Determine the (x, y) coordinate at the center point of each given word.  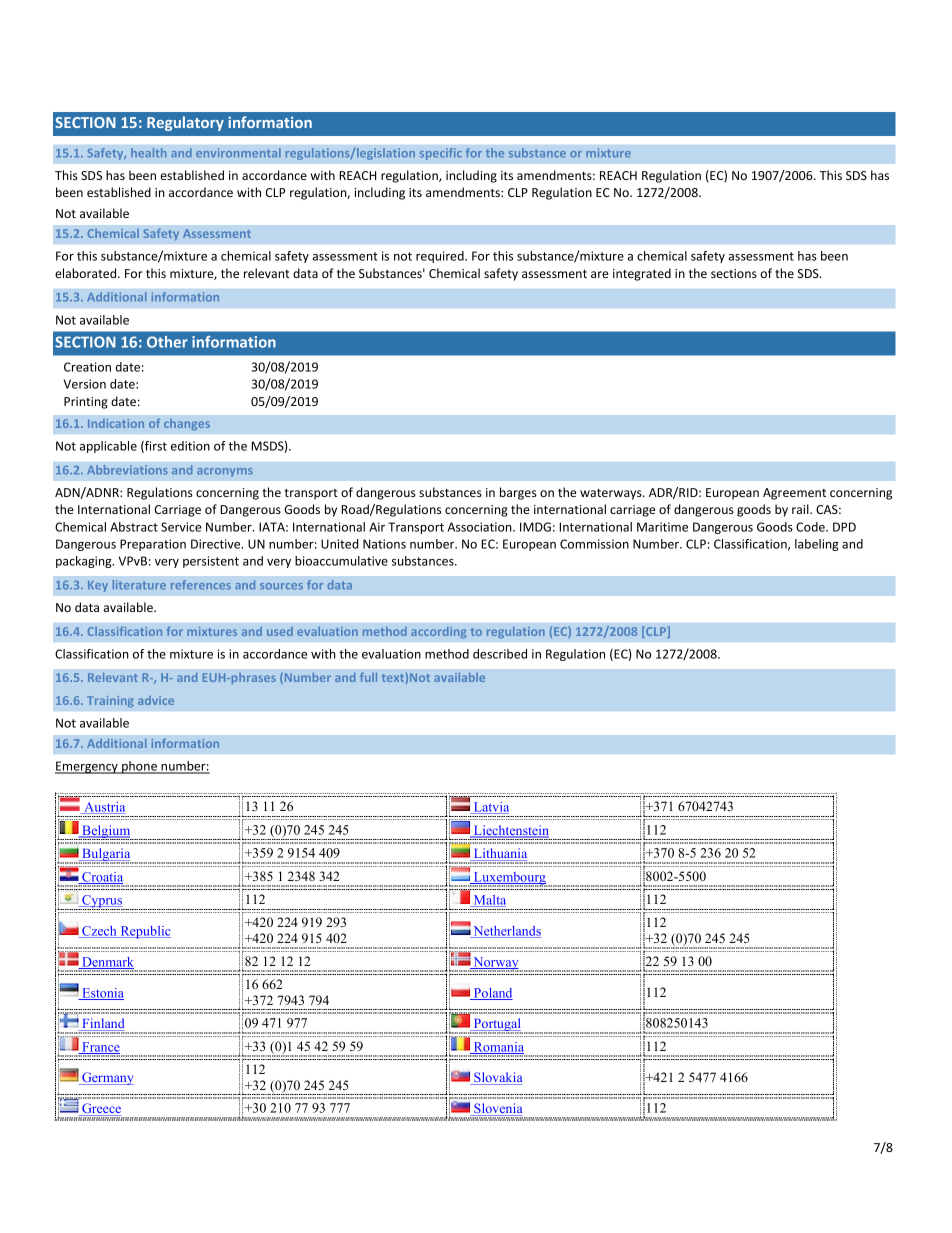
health (148, 153)
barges (518, 493)
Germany (107, 1078)
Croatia (101, 878)
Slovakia (497, 1078)
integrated (642, 274)
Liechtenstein (510, 831)
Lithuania (499, 854)
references (201, 585)
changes (187, 424)
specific (440, 154)
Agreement (794, 494)
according (439, 633)
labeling (817, 545)
